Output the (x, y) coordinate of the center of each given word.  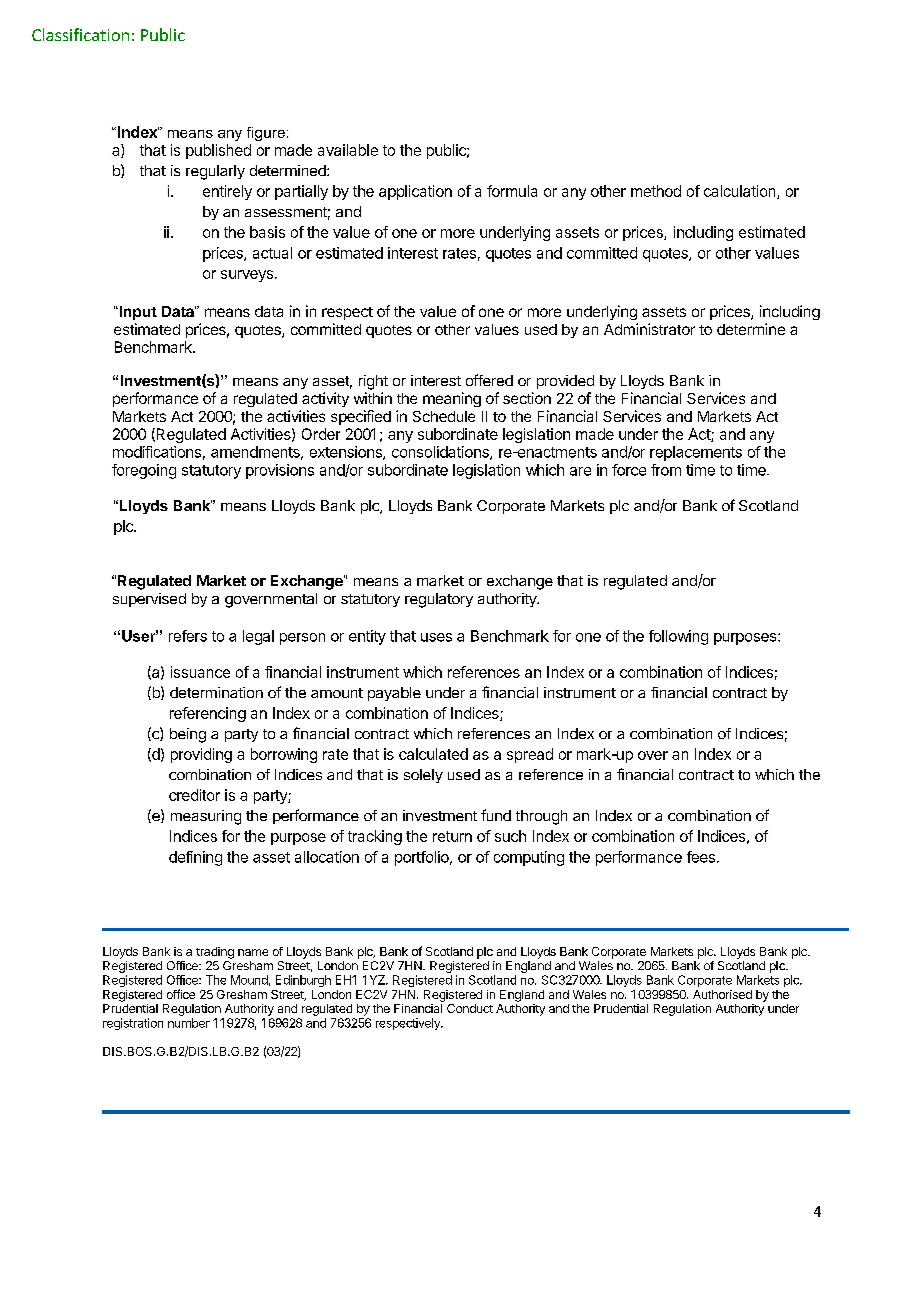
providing (201, 755)
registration (133, 1024)
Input (137, 313)
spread (530, 755)
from (666, 470)
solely (423, 776)
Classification (80, 34)
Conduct (470, 1008)
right (373, 382)
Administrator (649, 329)
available (348, 150)
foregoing (144, 471)
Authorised (722, 994)
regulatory (439, 600)
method (656, 191)
